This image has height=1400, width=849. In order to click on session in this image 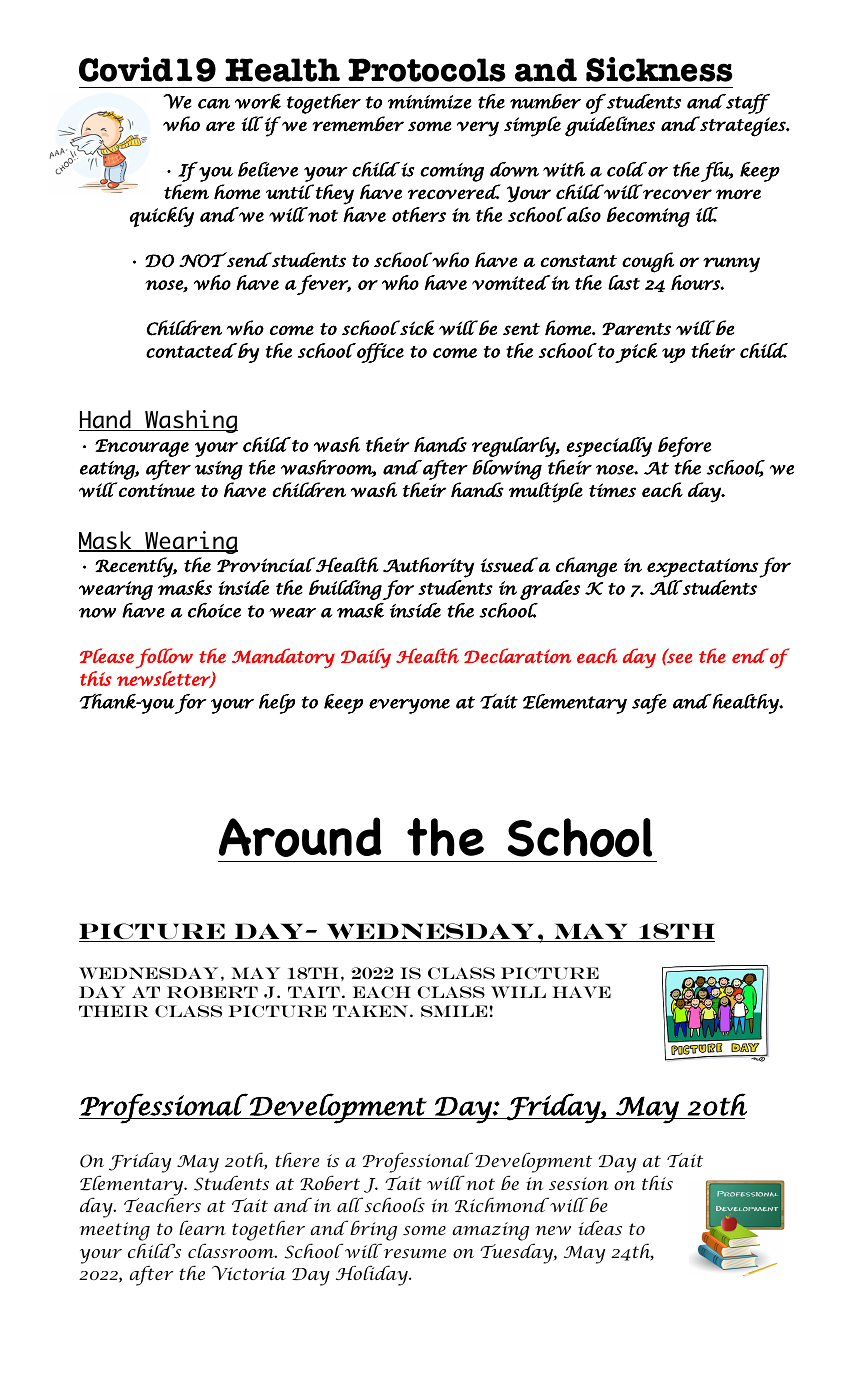, I will do `click(578, 1183)`.
